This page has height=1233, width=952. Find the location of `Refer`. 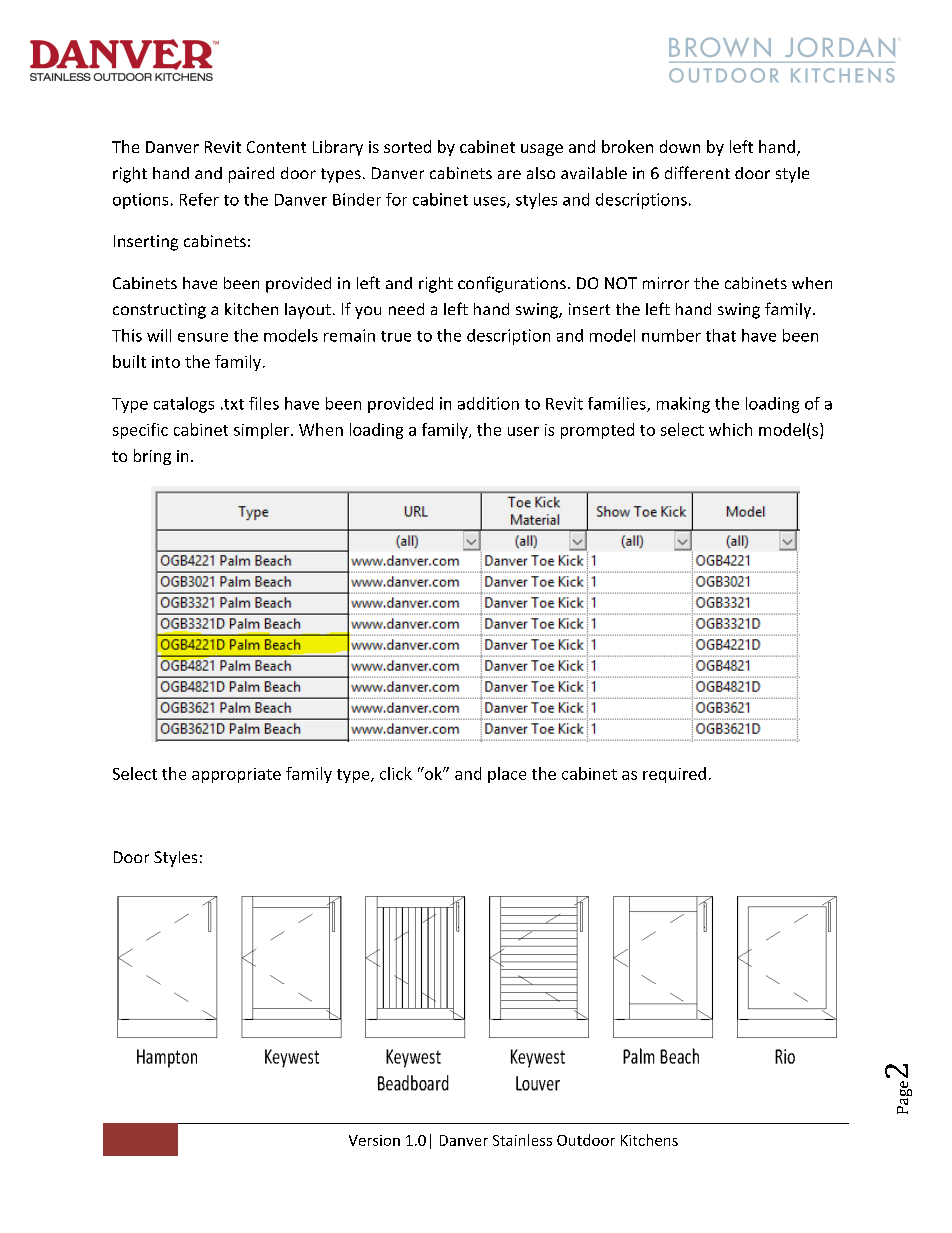

Refer is located at coordinates (199, 199).
